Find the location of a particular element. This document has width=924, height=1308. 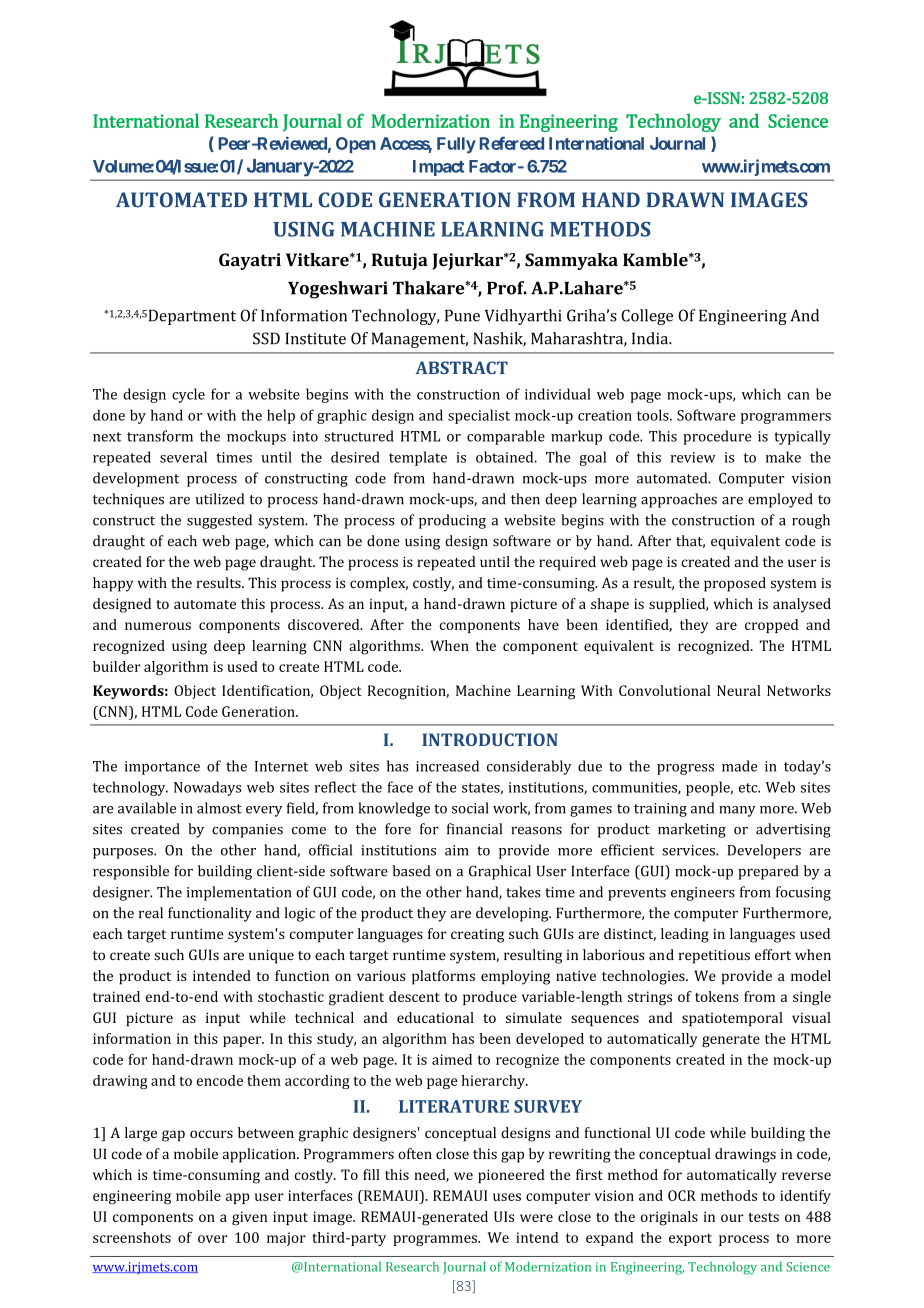

producing is located at coordinates (452, 521).
